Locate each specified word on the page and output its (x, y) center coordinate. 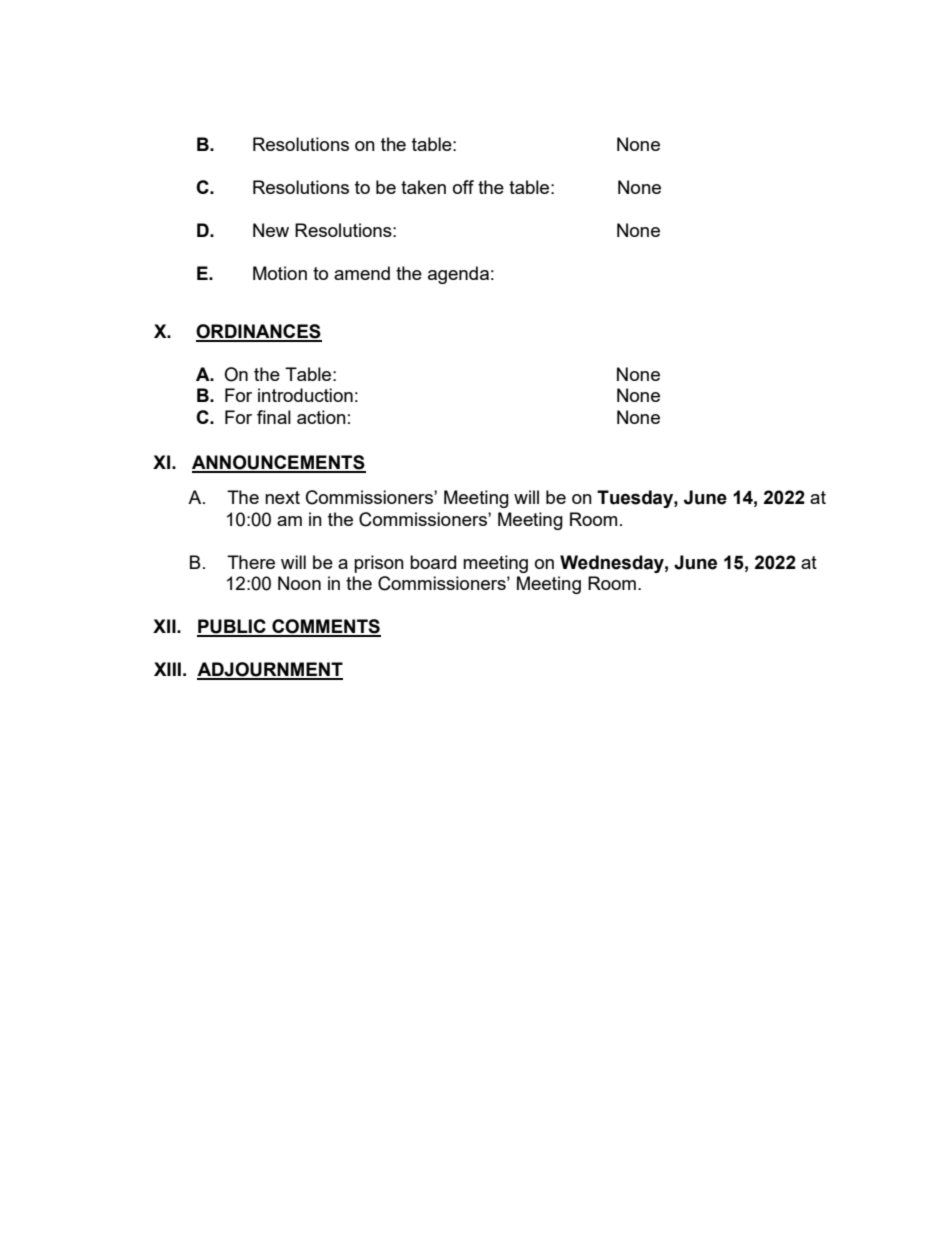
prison (379, 564)
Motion (280, 273)
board (433, 562)
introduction (305, 395)
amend (362, 273)
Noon (299, 583)
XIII (167, 669)
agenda (458, 275)
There (251, 562)
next (282, 497)
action (321, 417)
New (271, 230)
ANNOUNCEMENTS (279, 463)
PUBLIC (232, 627)
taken (423, 187)
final (274, 417)
